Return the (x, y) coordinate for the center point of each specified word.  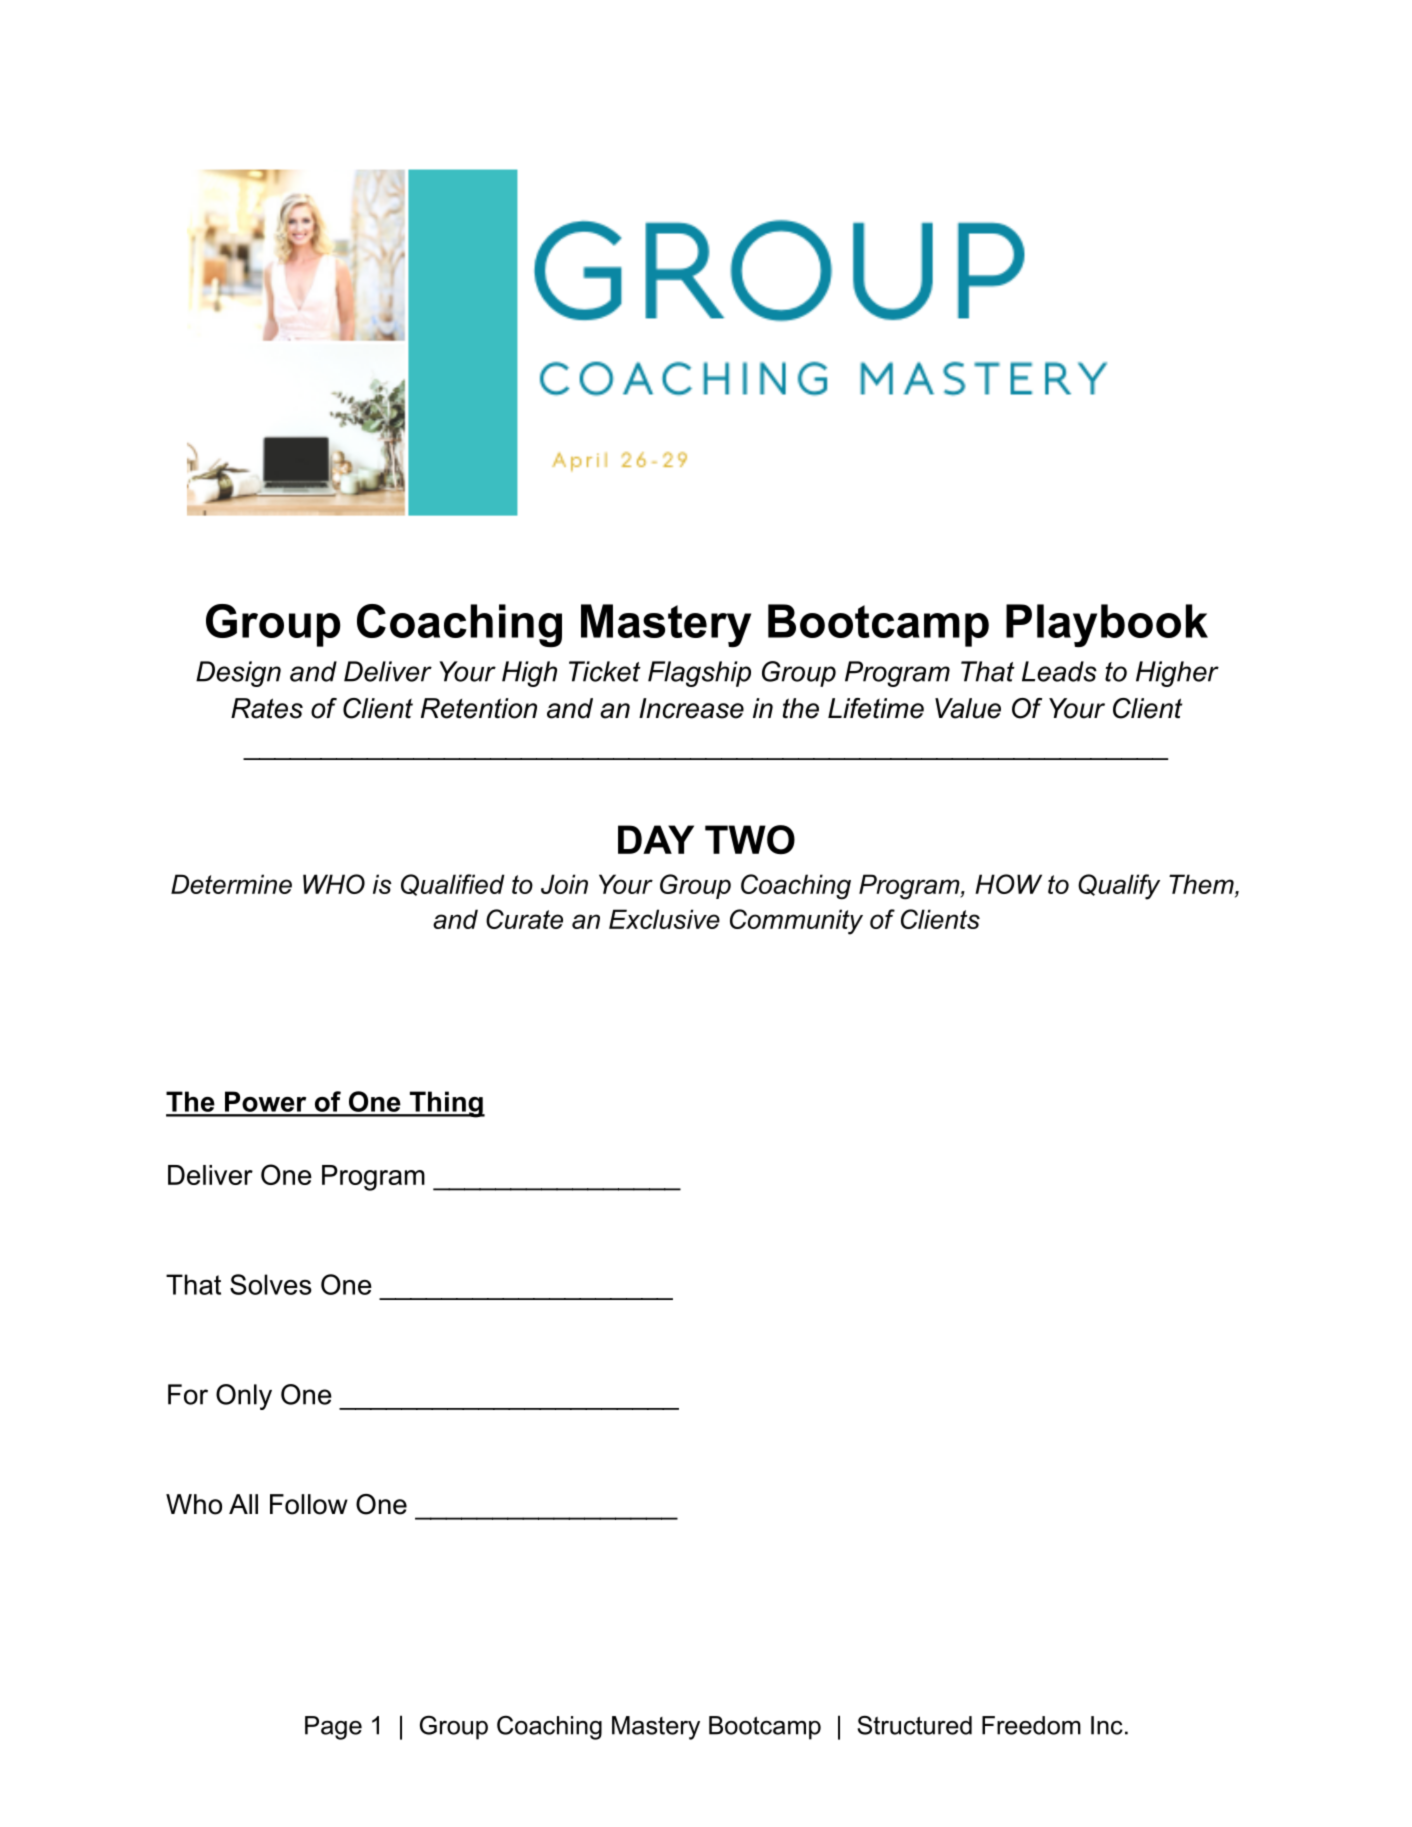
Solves (271, 1284)
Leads (1059, 671)
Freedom (1031, 1725)
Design (238, 674)
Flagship (699, 674)
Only (244, 1397)
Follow (309, 1504)
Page (333, 1728)
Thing (446, 1104)
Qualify (1119, 887)
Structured (914, 1725)
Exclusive (664, 919)
